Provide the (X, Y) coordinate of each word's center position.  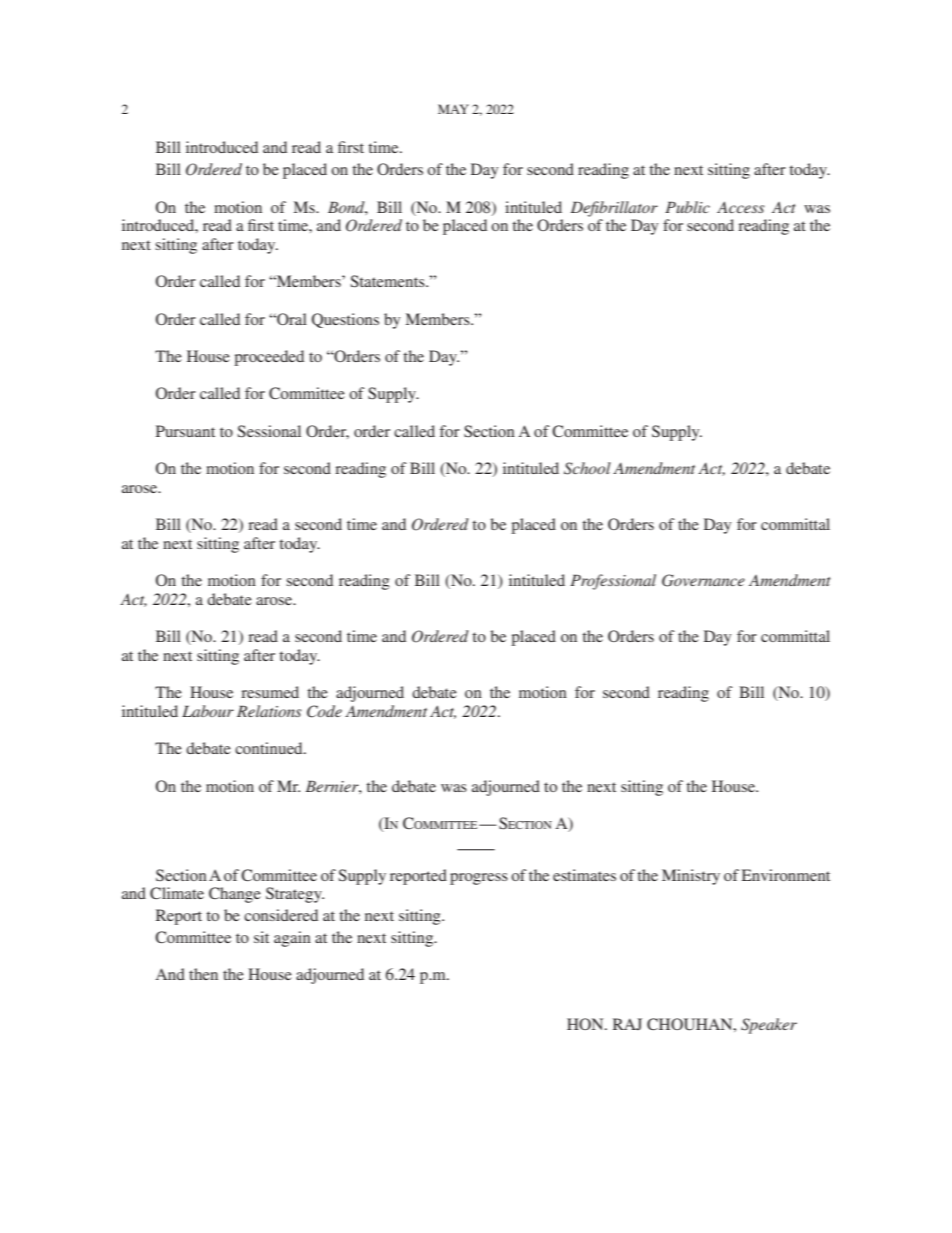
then (203, 974)
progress (479, 879)
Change (235, 895)
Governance (703, 580)
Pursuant (185, 431)
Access (741, 207)
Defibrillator (614, 209)
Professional (613, 582)
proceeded (269, 358)
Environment (786, 875)
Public (687, 207)
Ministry (691, 877)
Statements (388, 281)
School (587, 468)
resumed (270, 692)
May (453, 109)
